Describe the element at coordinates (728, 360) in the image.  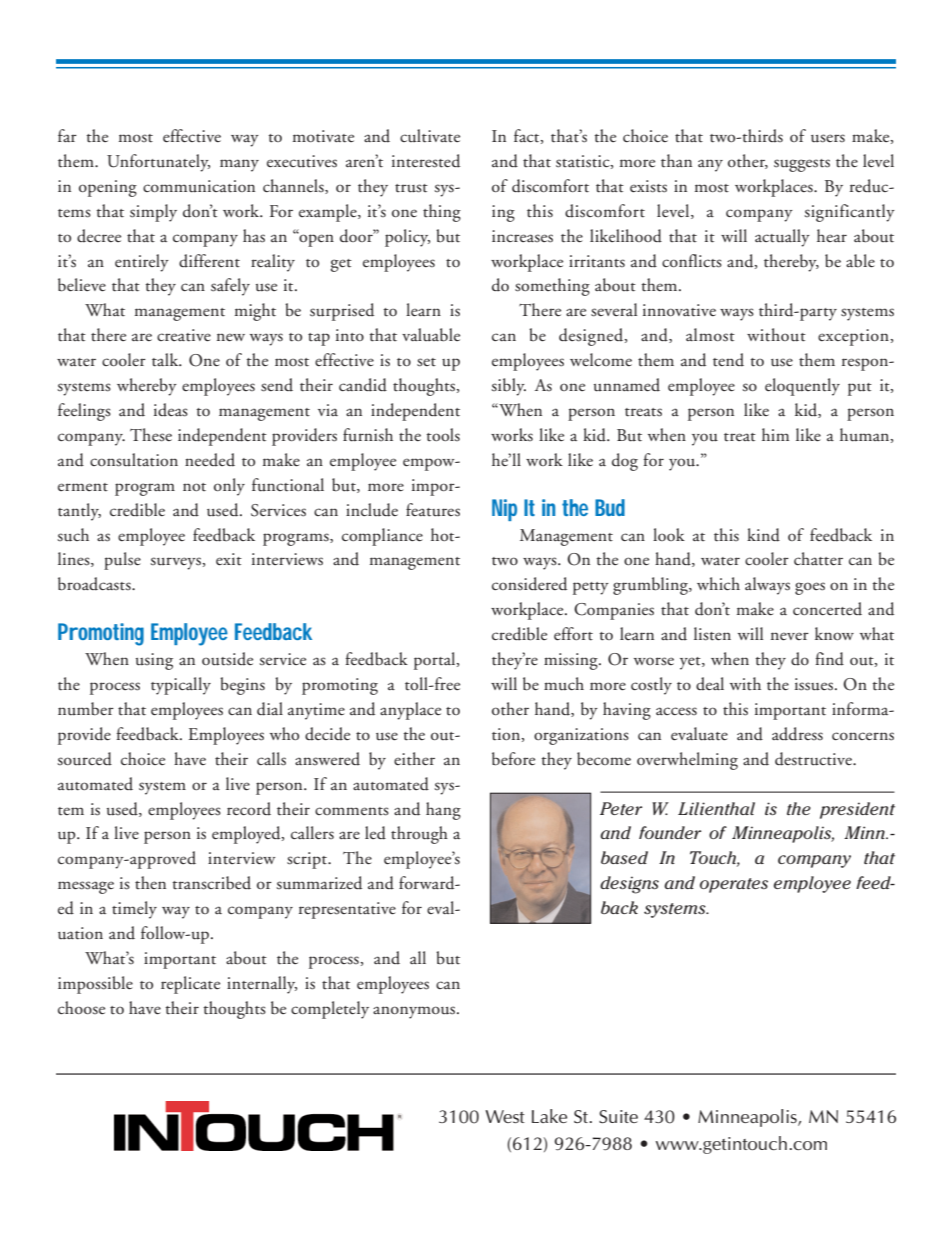
I see `tend` at that location.
